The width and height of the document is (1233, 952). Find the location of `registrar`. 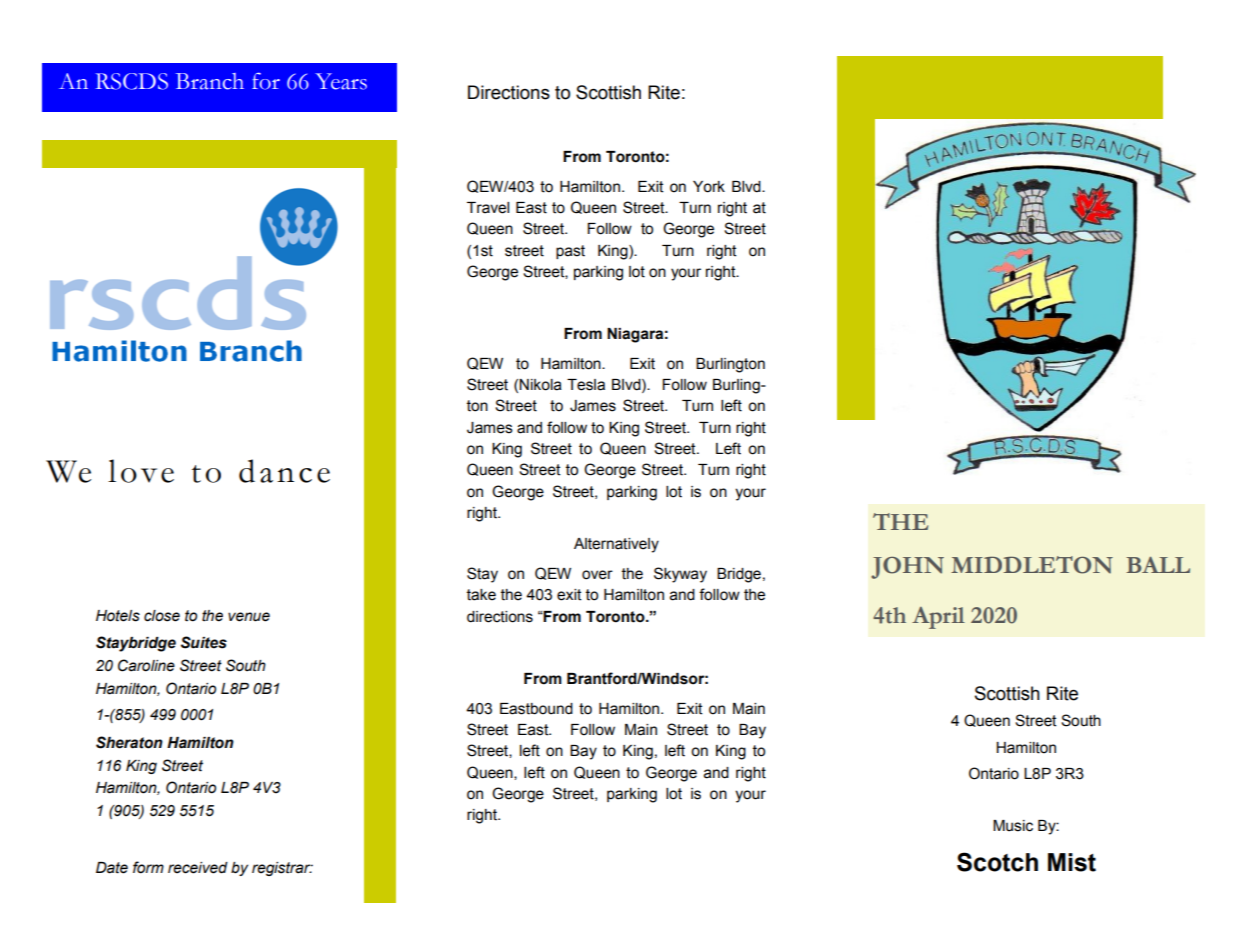

registrar is located at coordinates (282, 869).
